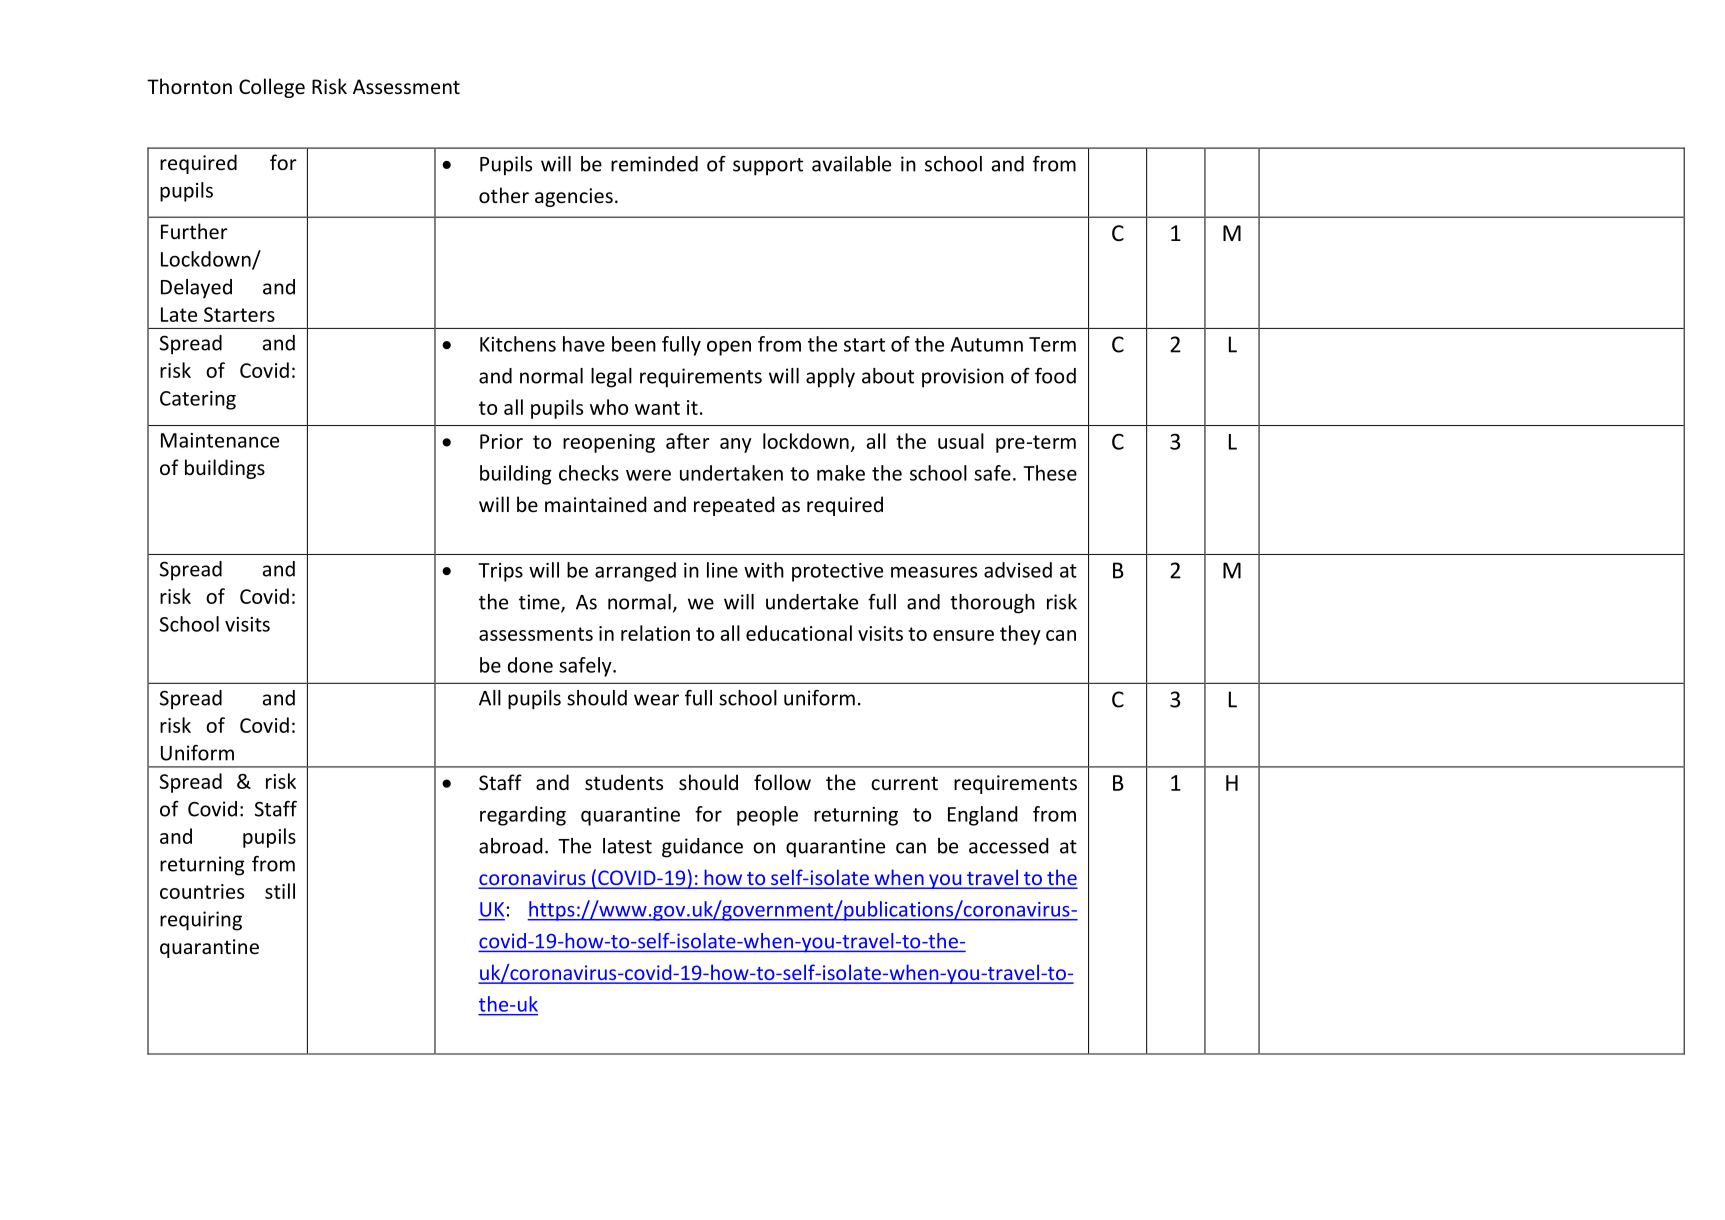 This screenshot has width=1725, height=1220. What do you see at coordinates (1009, 846) in the screenshot?
I see `accessed` at bounding box center [1009, 846].
